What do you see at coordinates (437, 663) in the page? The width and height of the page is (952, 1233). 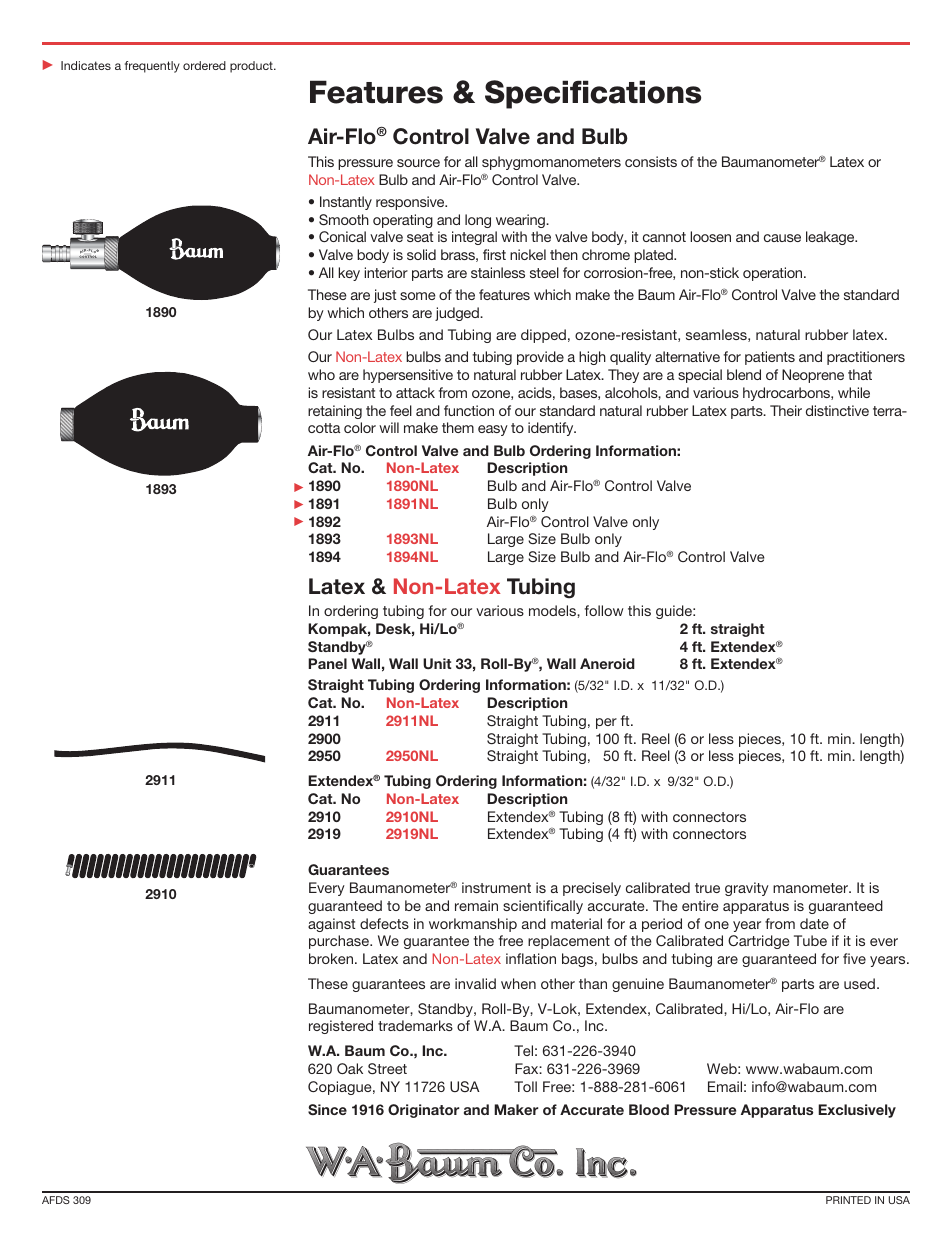 I see `Unit` at bounding box center [437, 663].
